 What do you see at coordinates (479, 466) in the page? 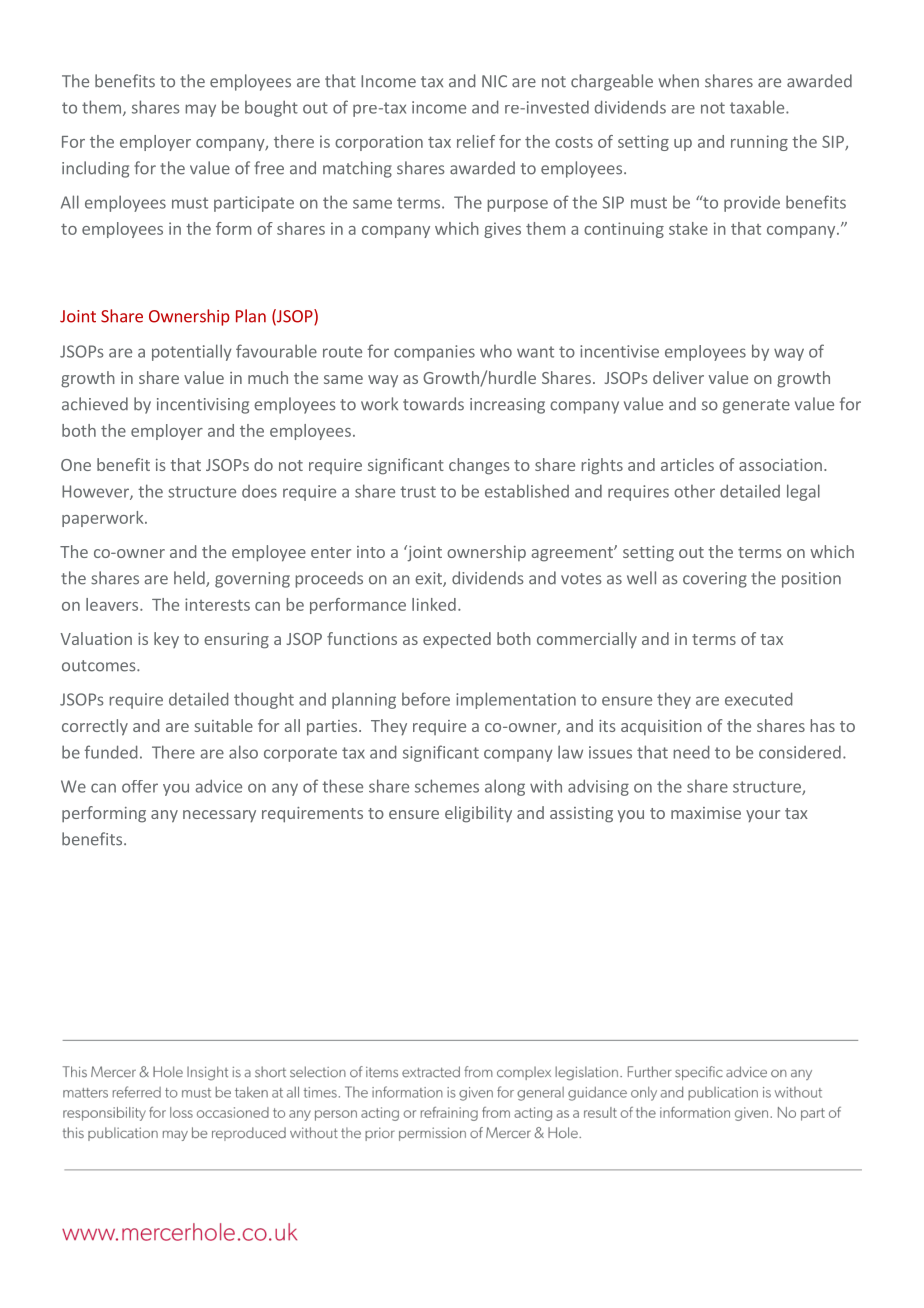
I see `changes` at bounding box center [479, 466].
